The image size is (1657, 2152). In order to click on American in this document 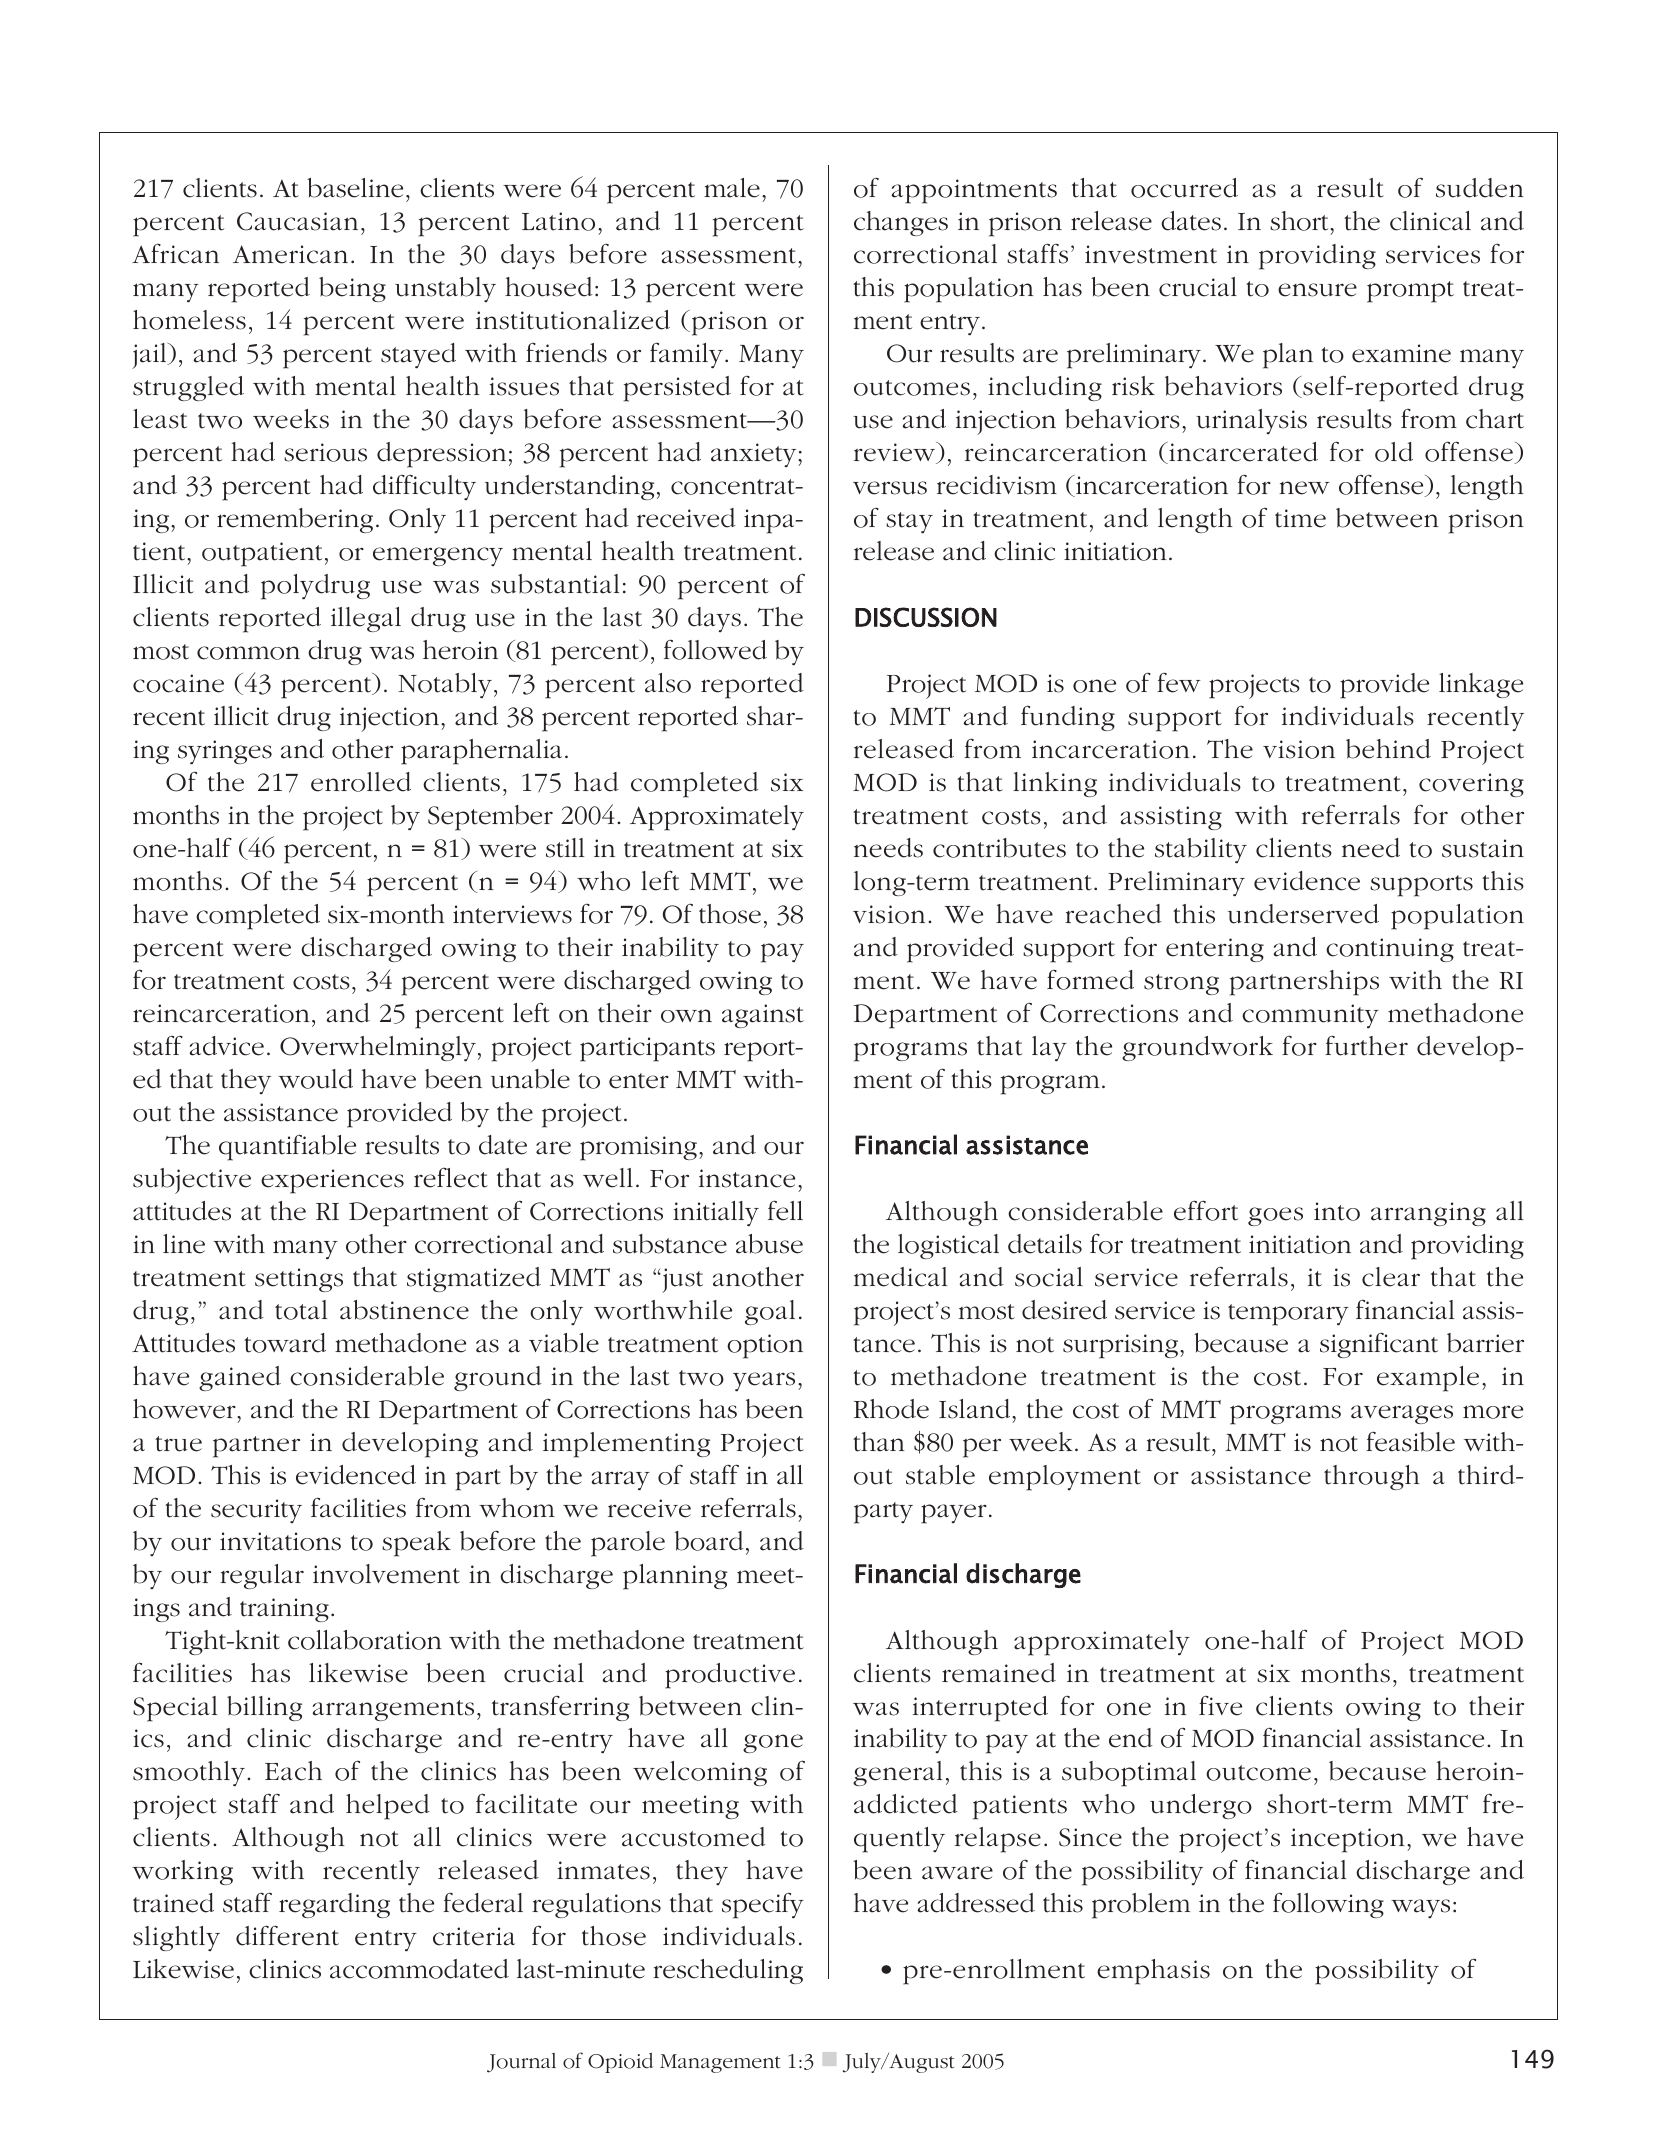, I will do `click(290, 254)`.
